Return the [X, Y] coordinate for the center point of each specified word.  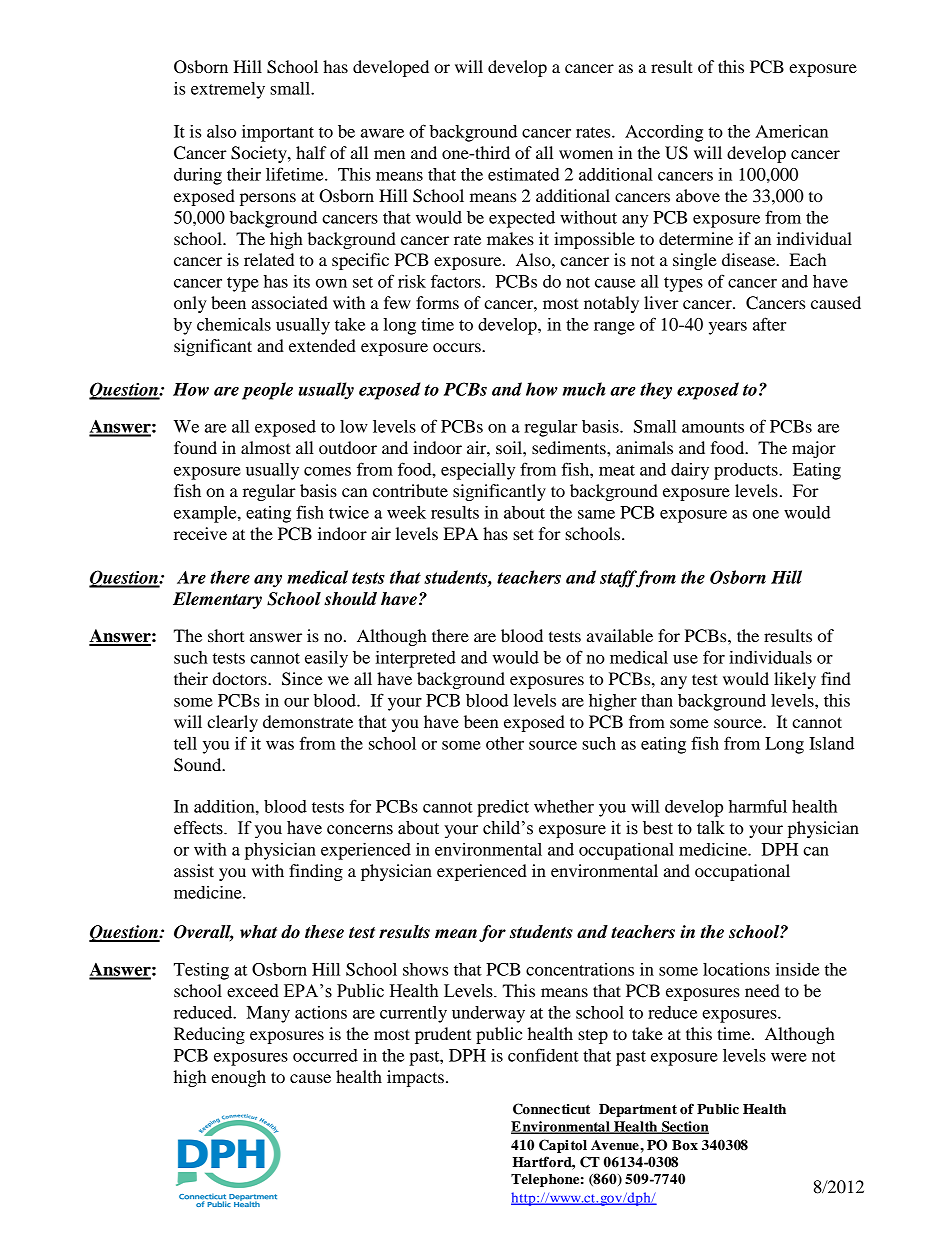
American [791, 131]
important [278, 133]
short [226, 635]
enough [238, 1078]
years [728, 328]
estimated [524, 174]
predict [503, 808]
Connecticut [551, 1109]
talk [711, 828]
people [267, 391]
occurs [458, 347]
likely [795, 680]
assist [194, 870]
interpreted [416, 659]
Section [684, 1127]
